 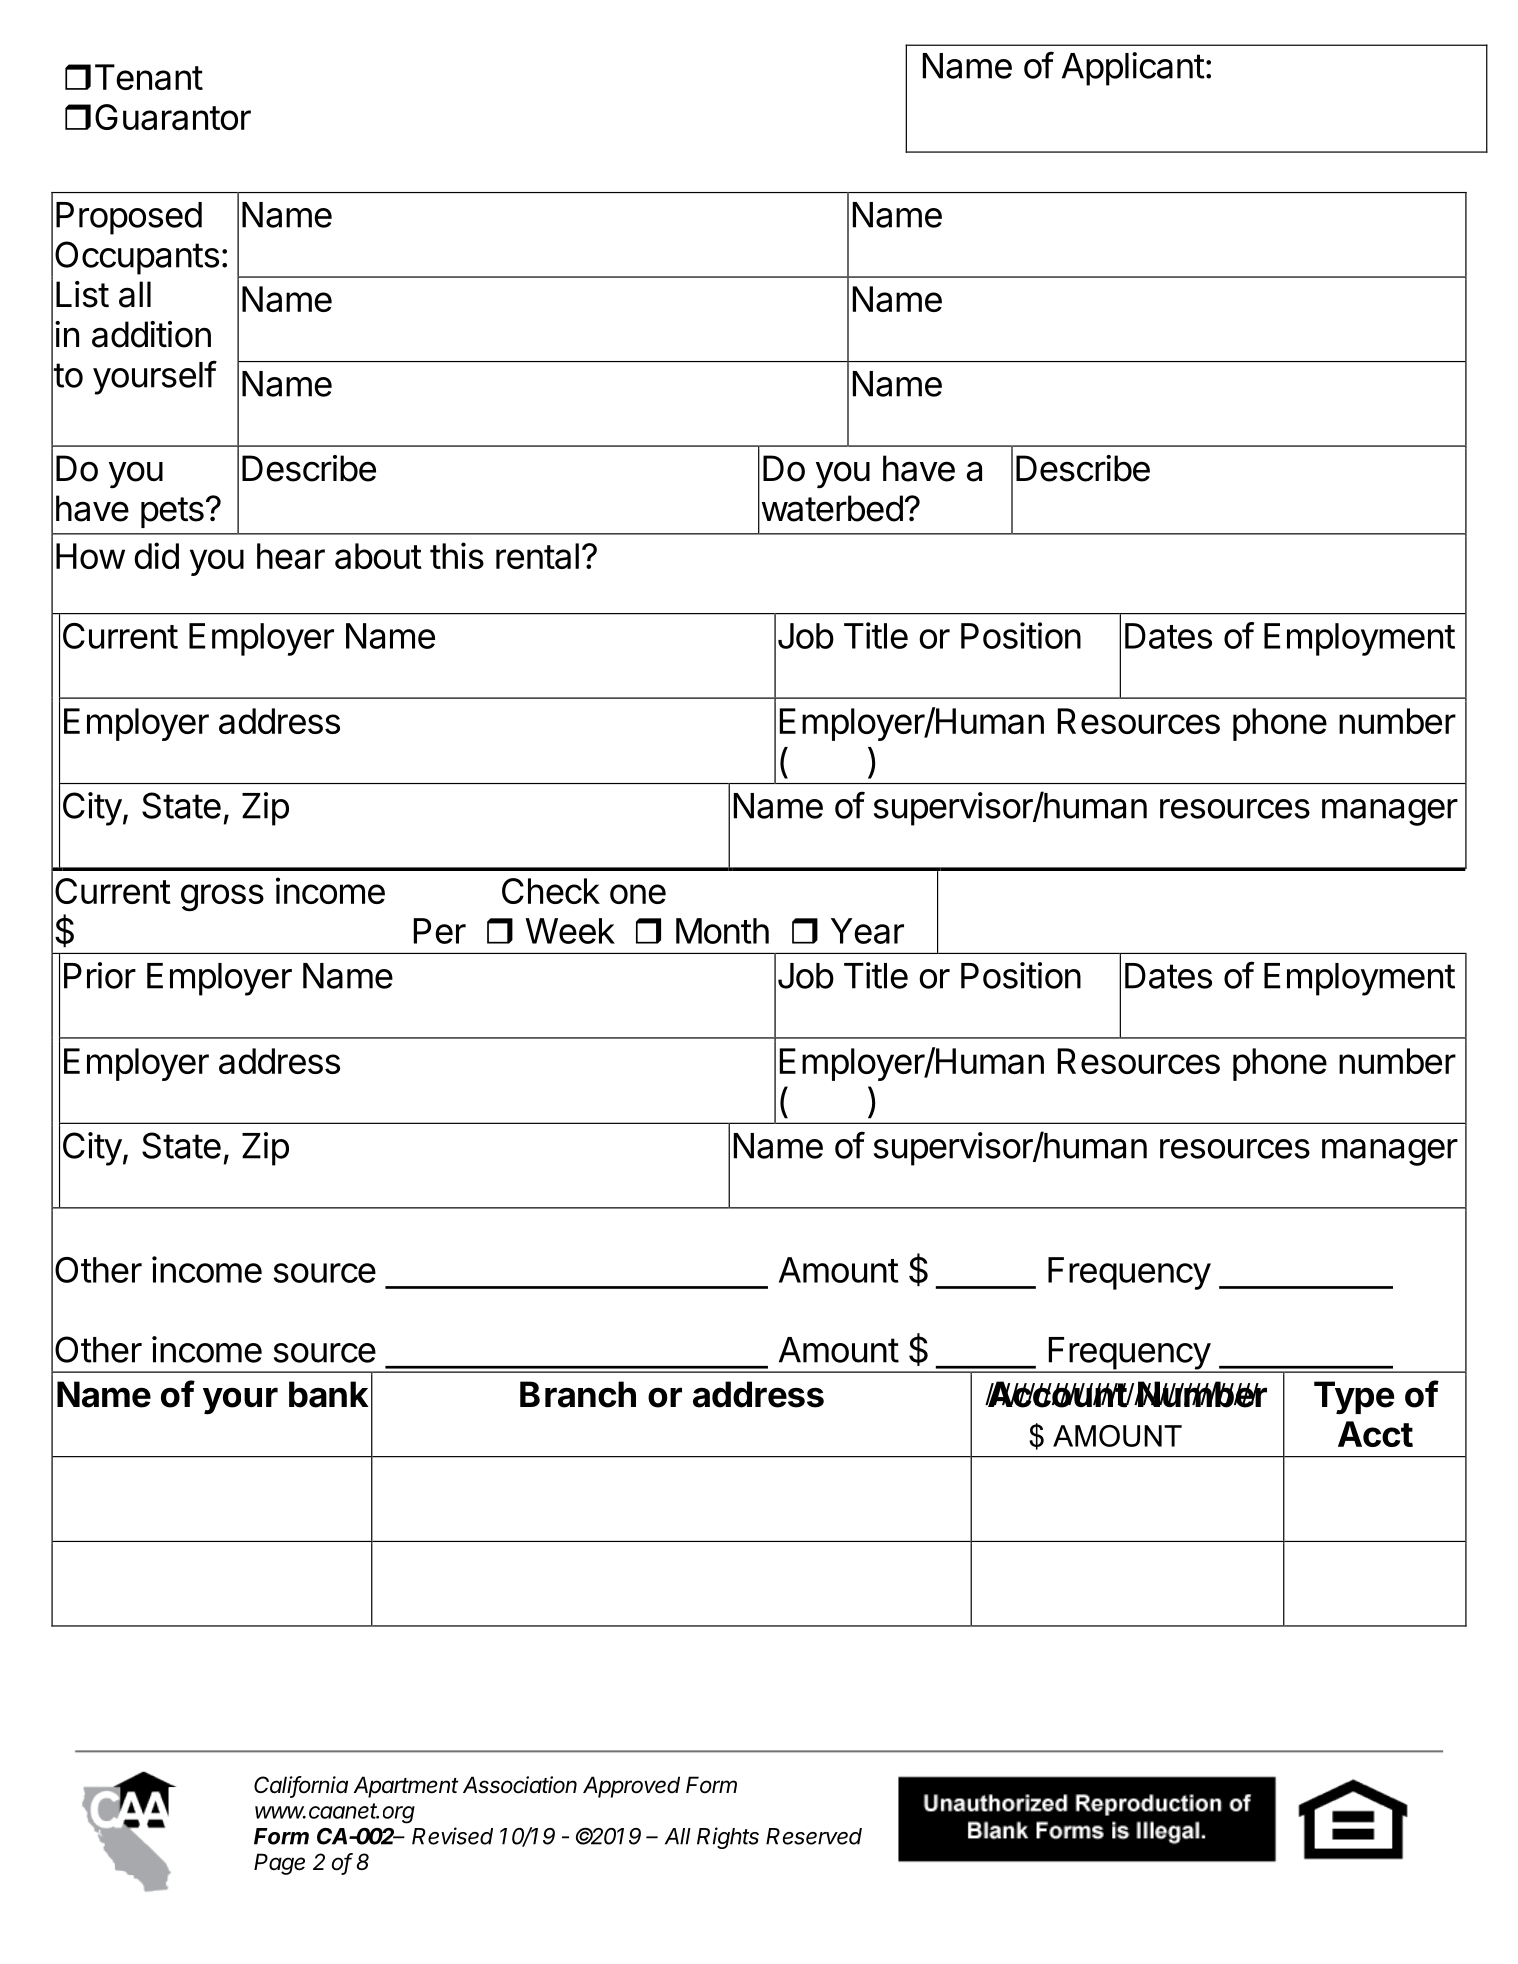 What do you see at coordinates (867, 931) in the page?
I see `Year` at bounding box center [867, 931].
